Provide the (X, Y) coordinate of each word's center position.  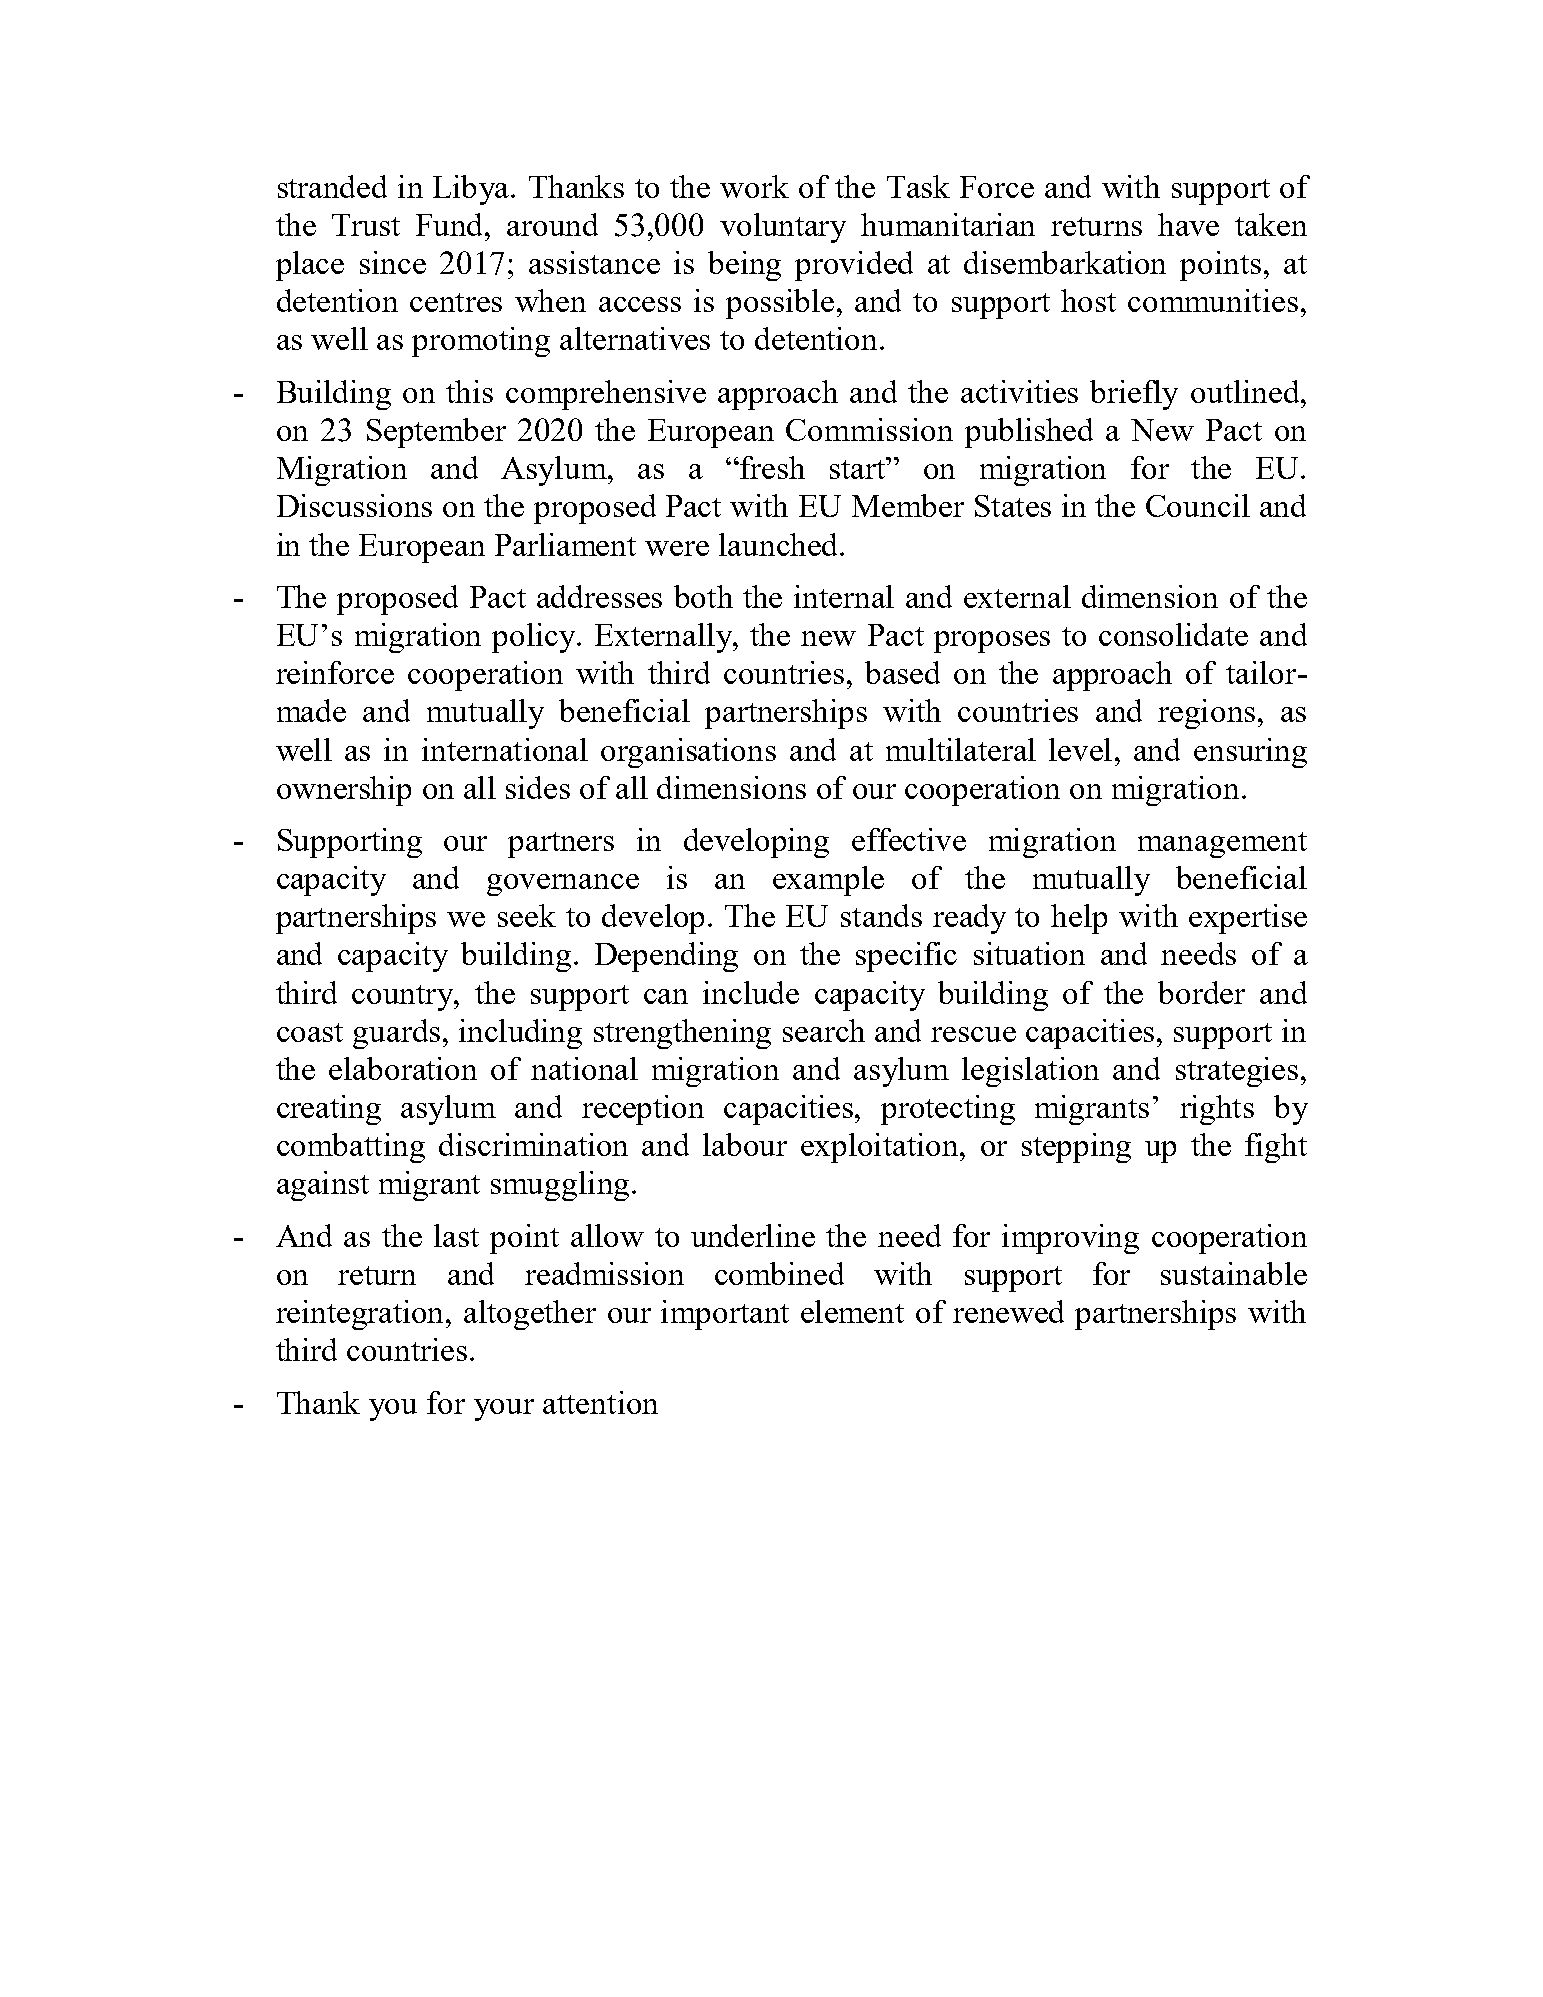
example (828, 881)
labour (745, 1144)
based (902, 672)
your (504, 1410)
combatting (351, 1148)
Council (1198, 505)
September (436, 433)
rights (1217, 1110)
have (1188, 224)
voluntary (783, 228)
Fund (451, 224)
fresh (772, 467)
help (1079, 919)
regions (1206, 714)
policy (535, 638)
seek (527, 915)
